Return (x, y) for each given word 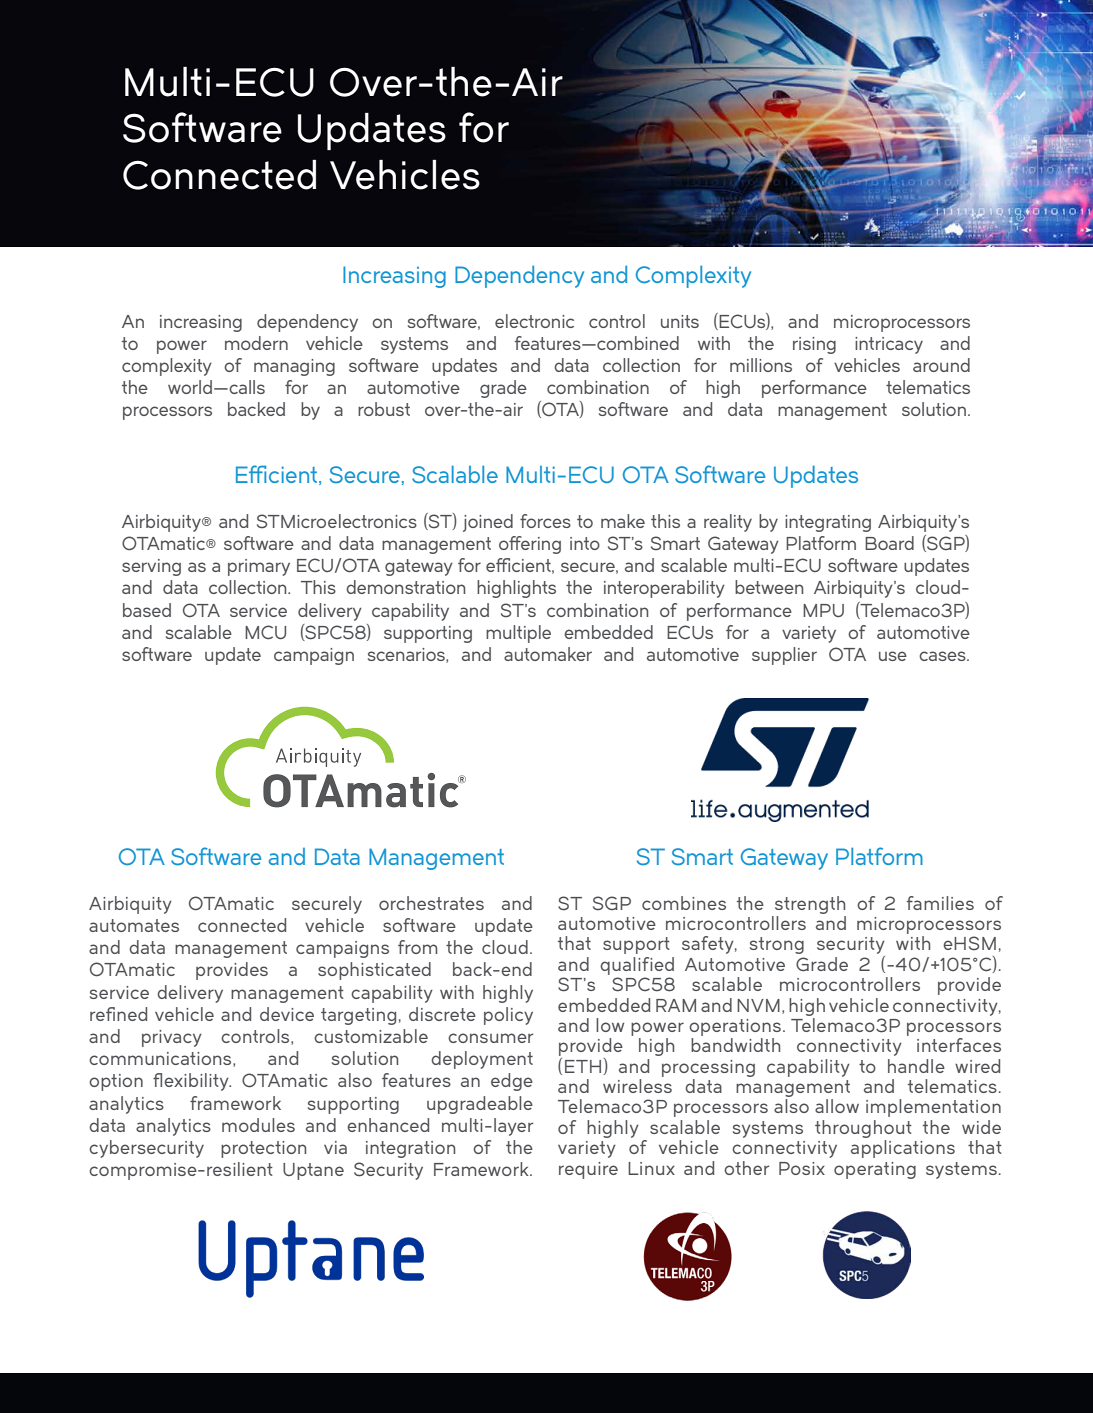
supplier (784, 656)
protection (263, 1149)
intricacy (889, 345)
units (680, 321)
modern (256, 343)
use (893, 656)
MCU (265, 632)
